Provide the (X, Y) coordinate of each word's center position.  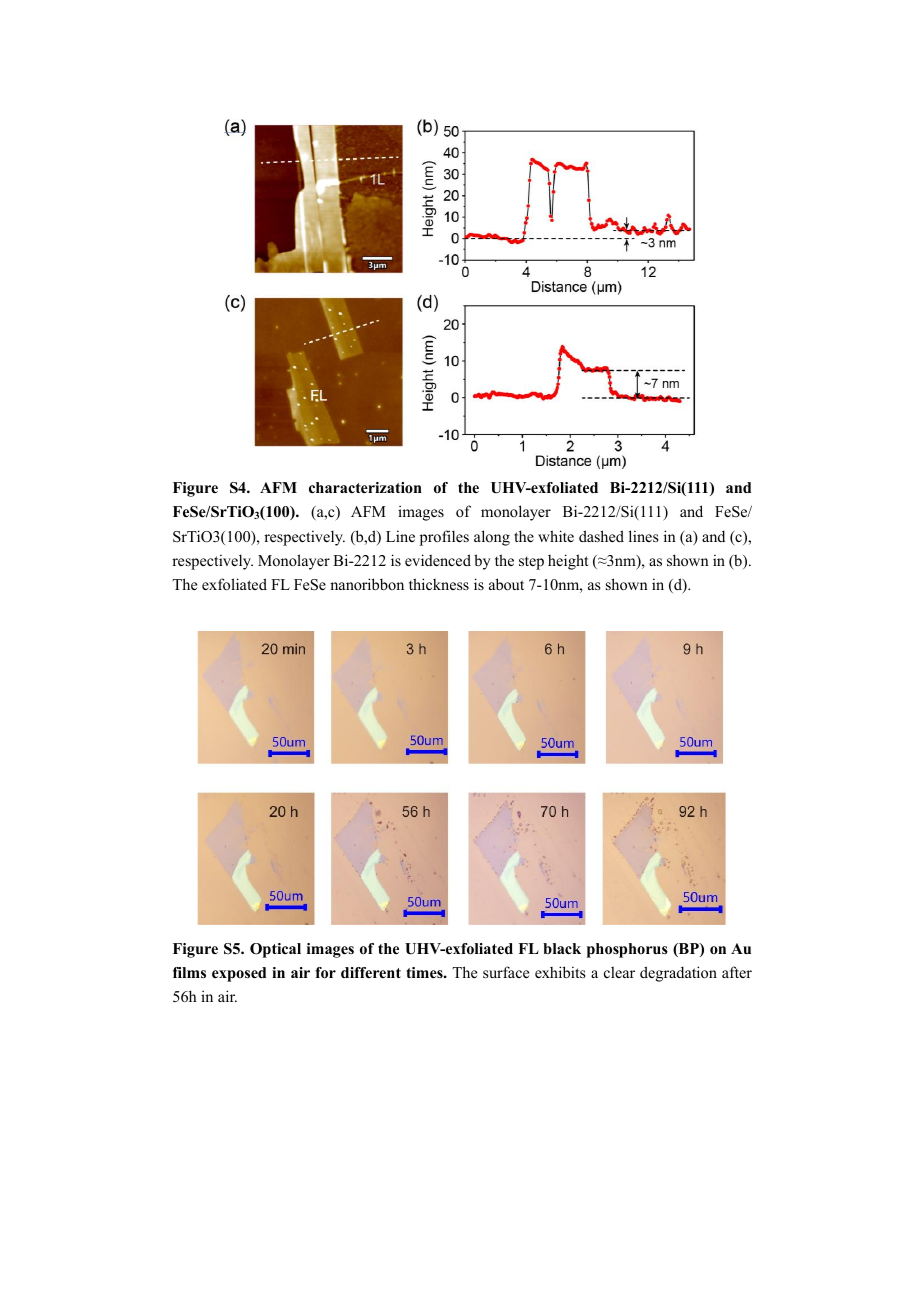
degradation (678, 974)
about (506, 584)
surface (506, 972)
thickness (439, 584)
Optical (275, 950)
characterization (365, 487)
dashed (601, 536)
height (568, 562)
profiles (444, 538)
